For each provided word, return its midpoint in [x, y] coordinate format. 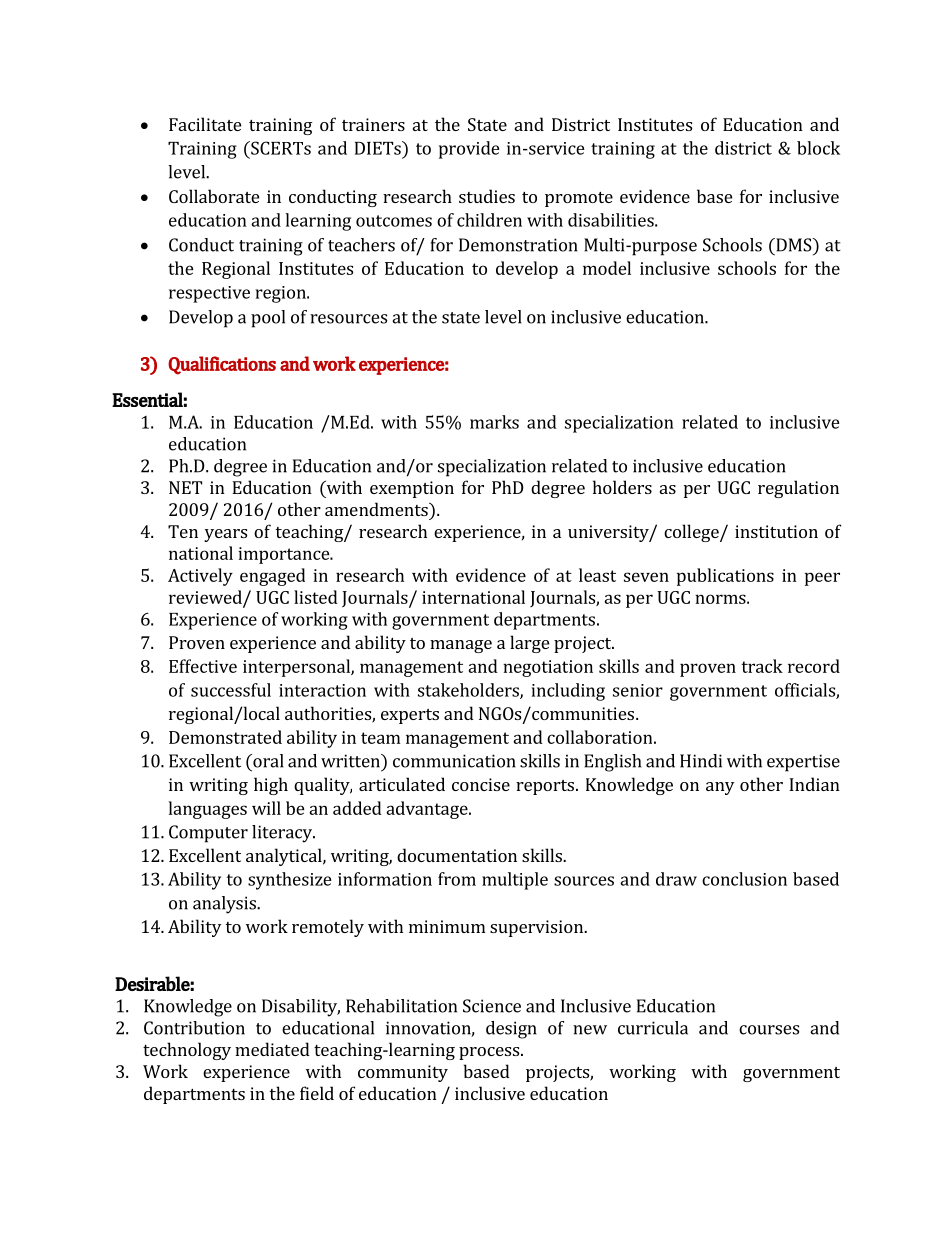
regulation [798, 489]
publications [725, 577]
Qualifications [222, 365]
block [818, 148]
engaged [272, 577]
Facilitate [205, 124]
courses [769, 1030]
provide [469, 150]
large [529, 644]
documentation [457, 855]
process [490, 1053]
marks [494, 422]
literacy [283, 834]
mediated [272, 1049]
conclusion [744, 879]
